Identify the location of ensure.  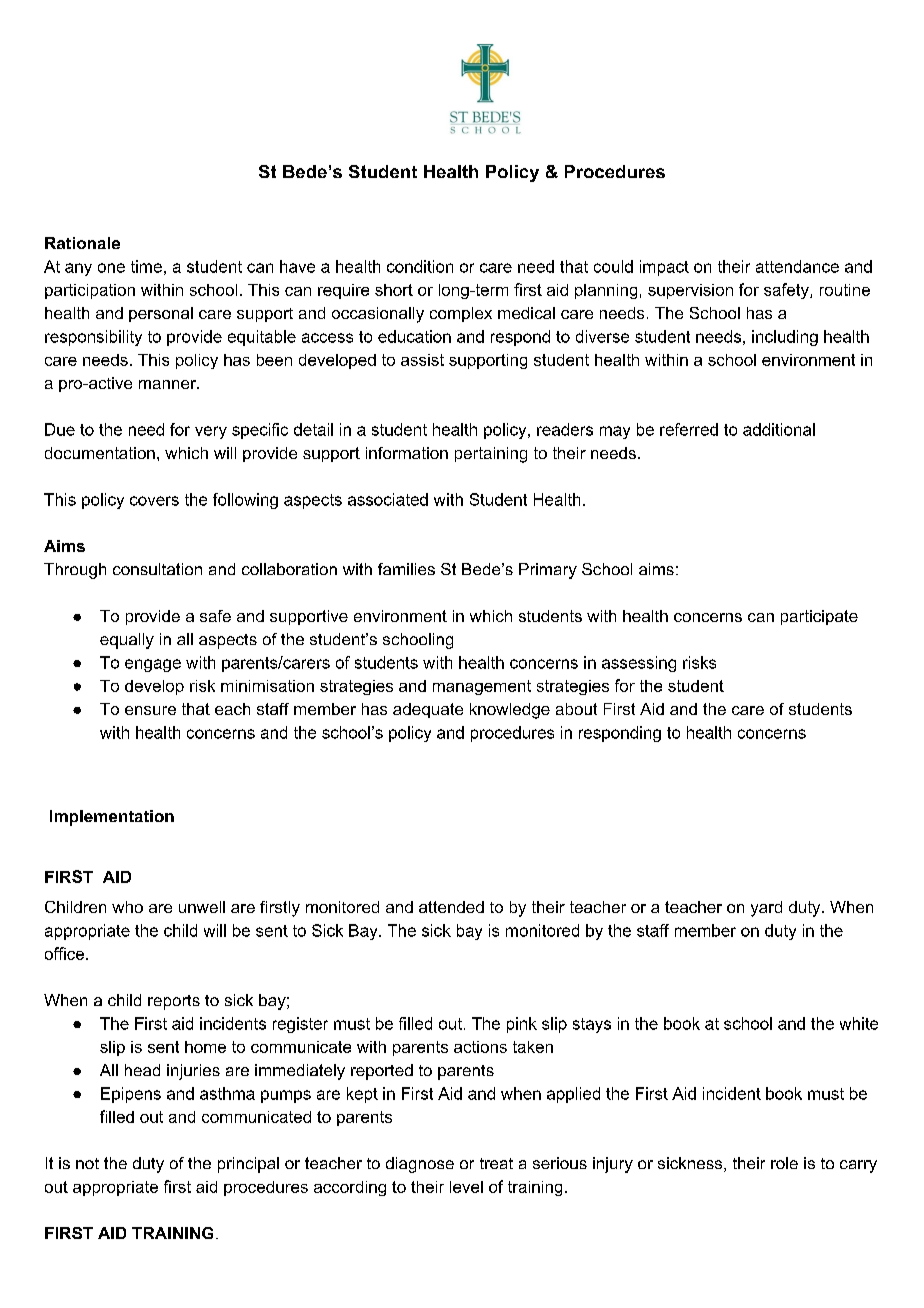
(150, 710).
